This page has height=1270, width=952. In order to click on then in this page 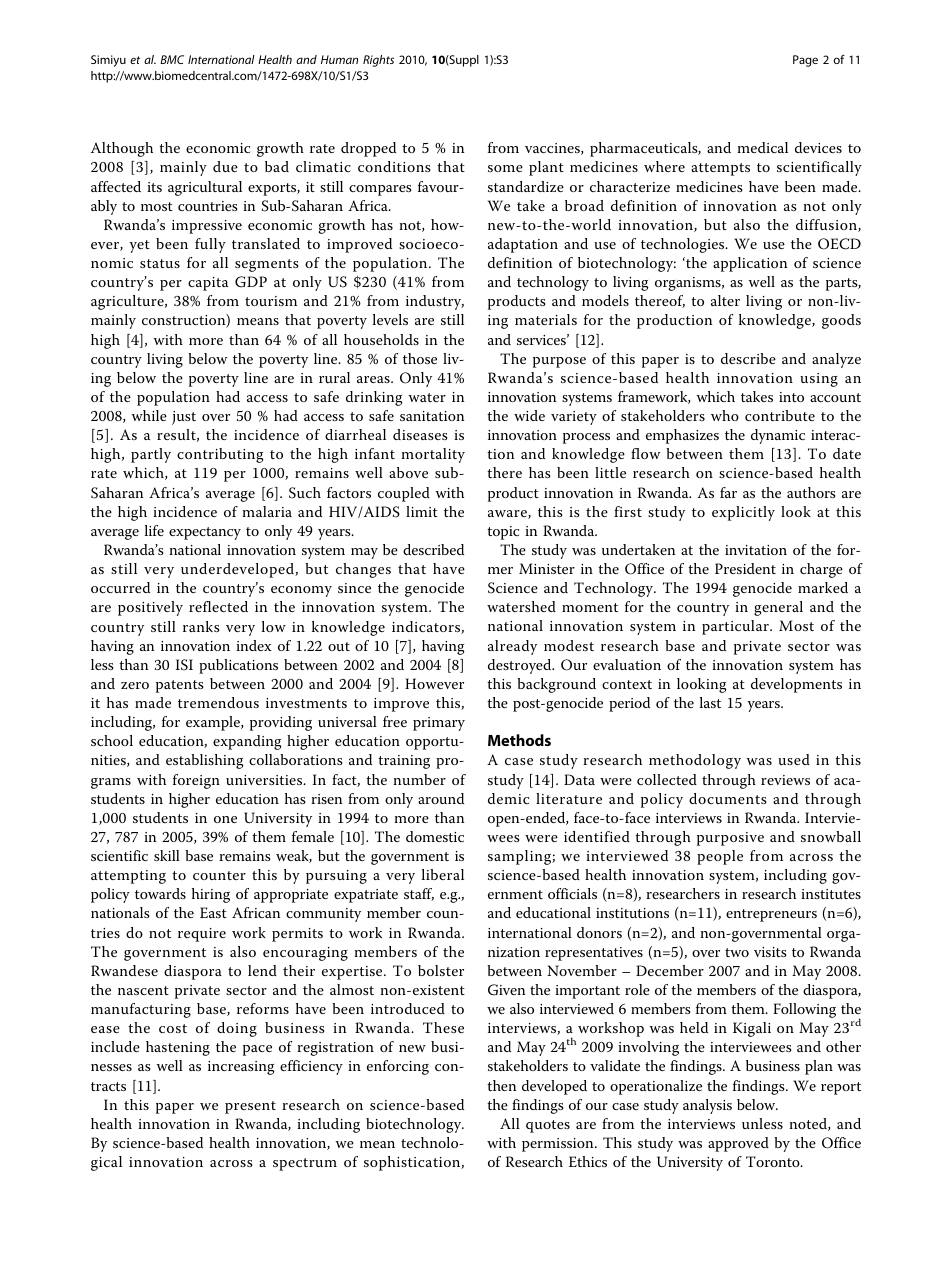, I will do `click(501, 1085)`.
